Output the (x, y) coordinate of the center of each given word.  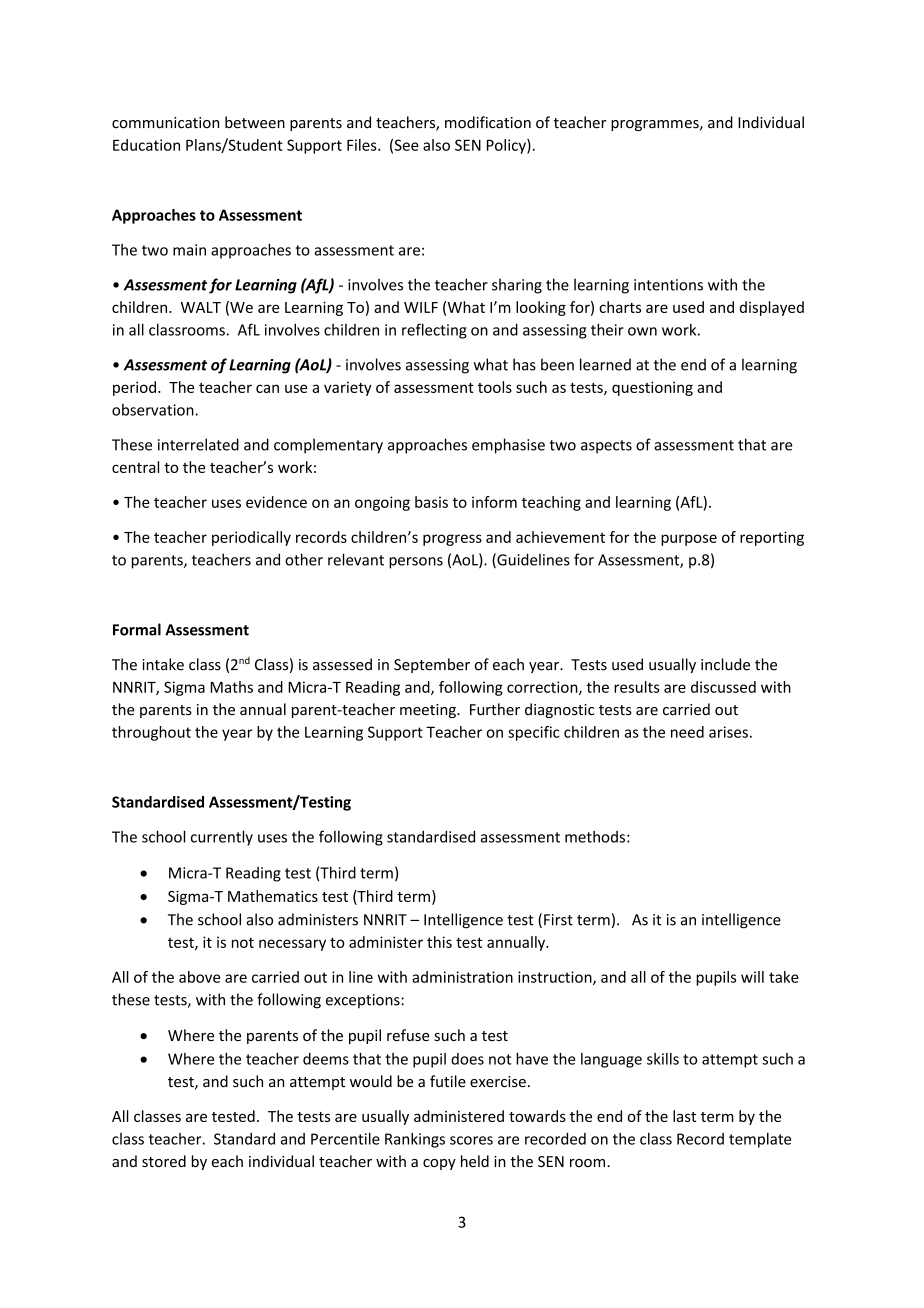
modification (488, 122)
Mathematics (273, 896)
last (684, 1116)
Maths (231, 687)
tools (495, 387)
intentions (668, 285)
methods (595, 836)
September (432, 665)
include (725, 664)
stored (164, 1161)
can (267, 388)
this (439, 942)
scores (471, 1140)
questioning (652, 388)
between (255, 122)
